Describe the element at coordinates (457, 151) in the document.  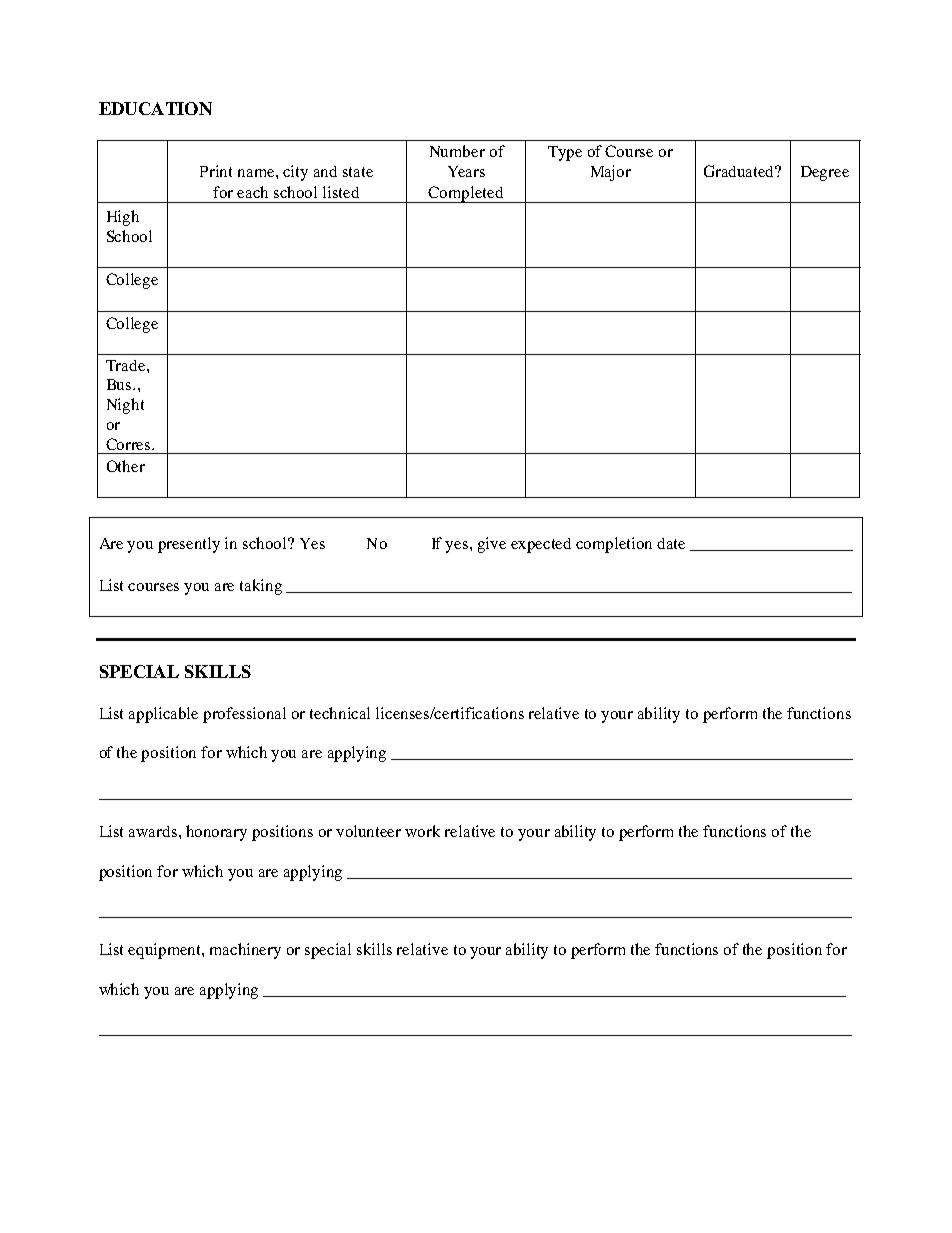
I see `Number` at that location.
